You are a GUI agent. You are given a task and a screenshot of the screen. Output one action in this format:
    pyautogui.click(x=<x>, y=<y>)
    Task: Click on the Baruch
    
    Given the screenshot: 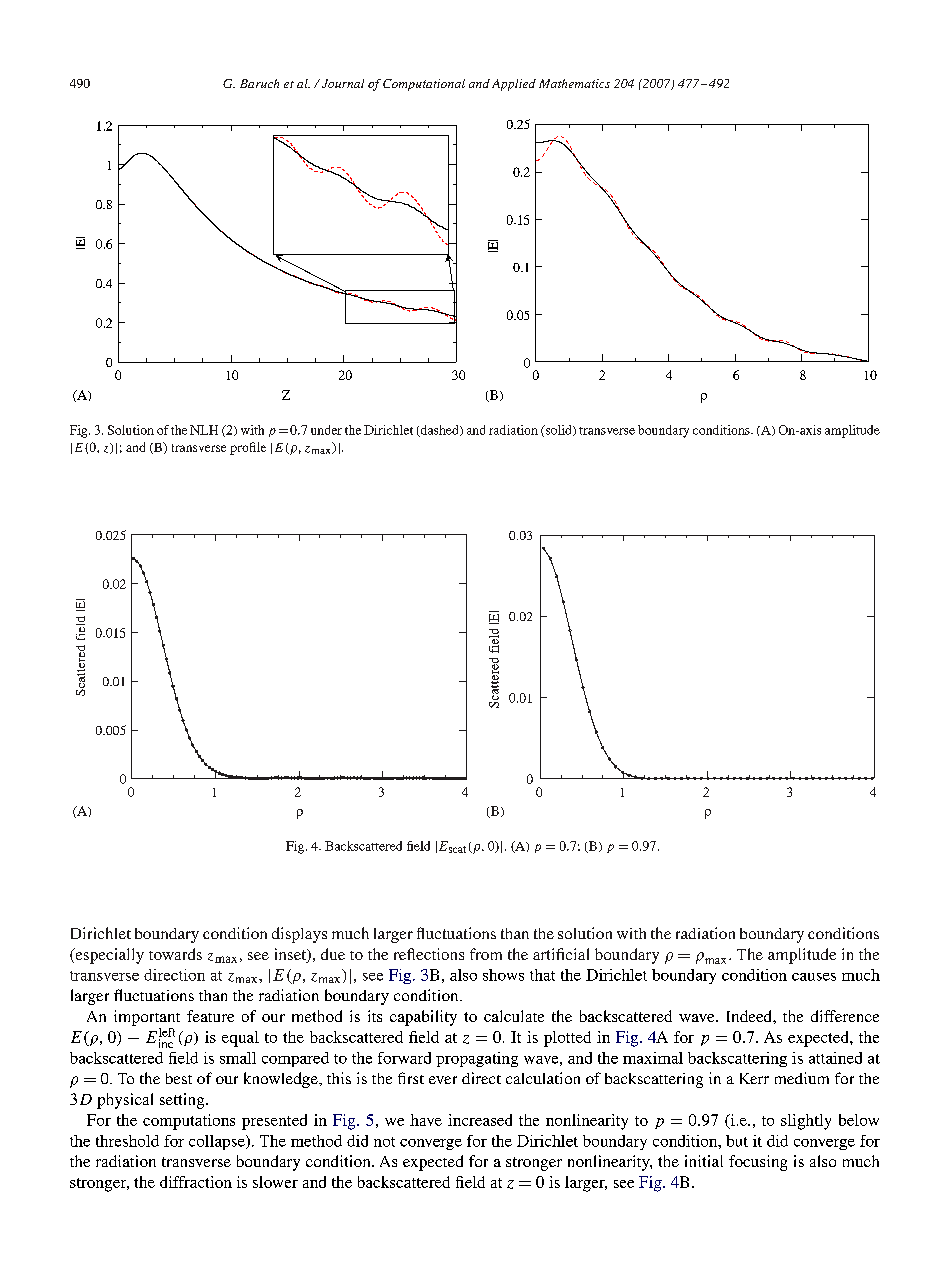 What is the action you would take?
    pyautogui.click(x=259, y=83)
